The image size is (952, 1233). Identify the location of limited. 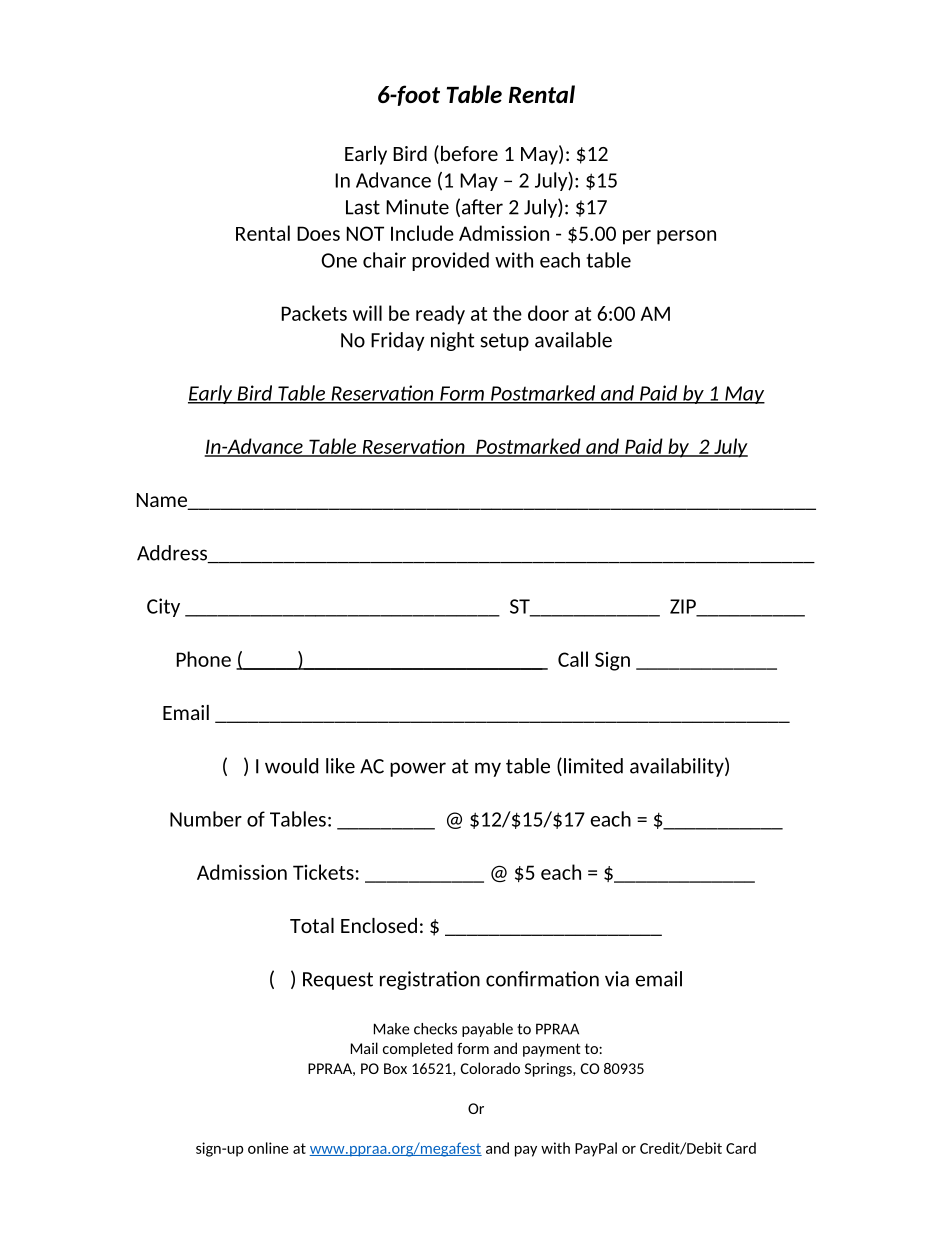
(593, 766).
